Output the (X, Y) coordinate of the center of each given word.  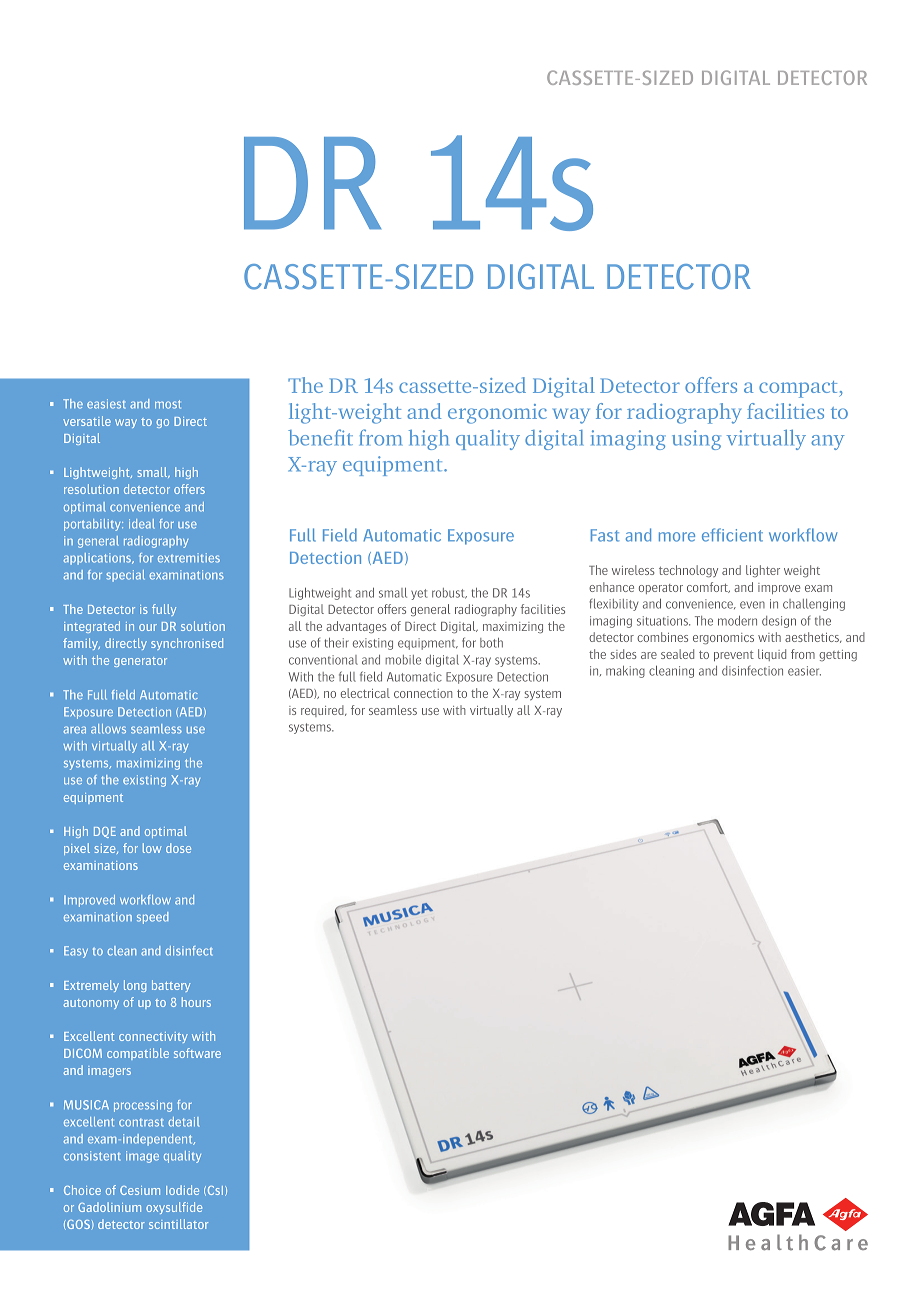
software (197, 1053)
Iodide (182, 1190)
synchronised (187, 644)
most (168, 404)
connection (423, 693)
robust (449, 593)
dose (178, 848)
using (696, 440)
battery (171, 986)
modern (737, 621)
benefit (320, 437)
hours (196, 1002)
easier (804, 671)
